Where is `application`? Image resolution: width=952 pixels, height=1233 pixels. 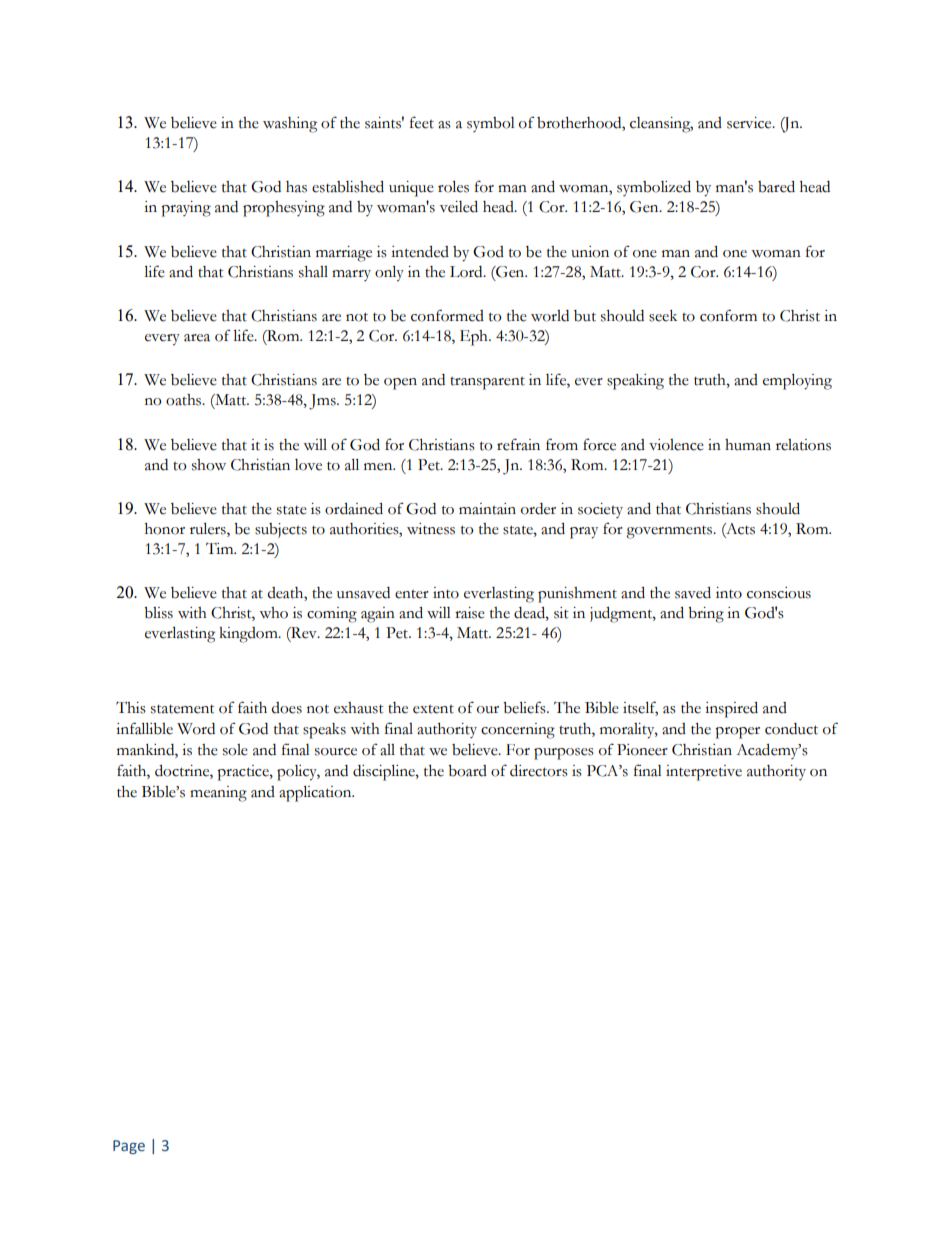 application is located at coordinates (316, 794).
